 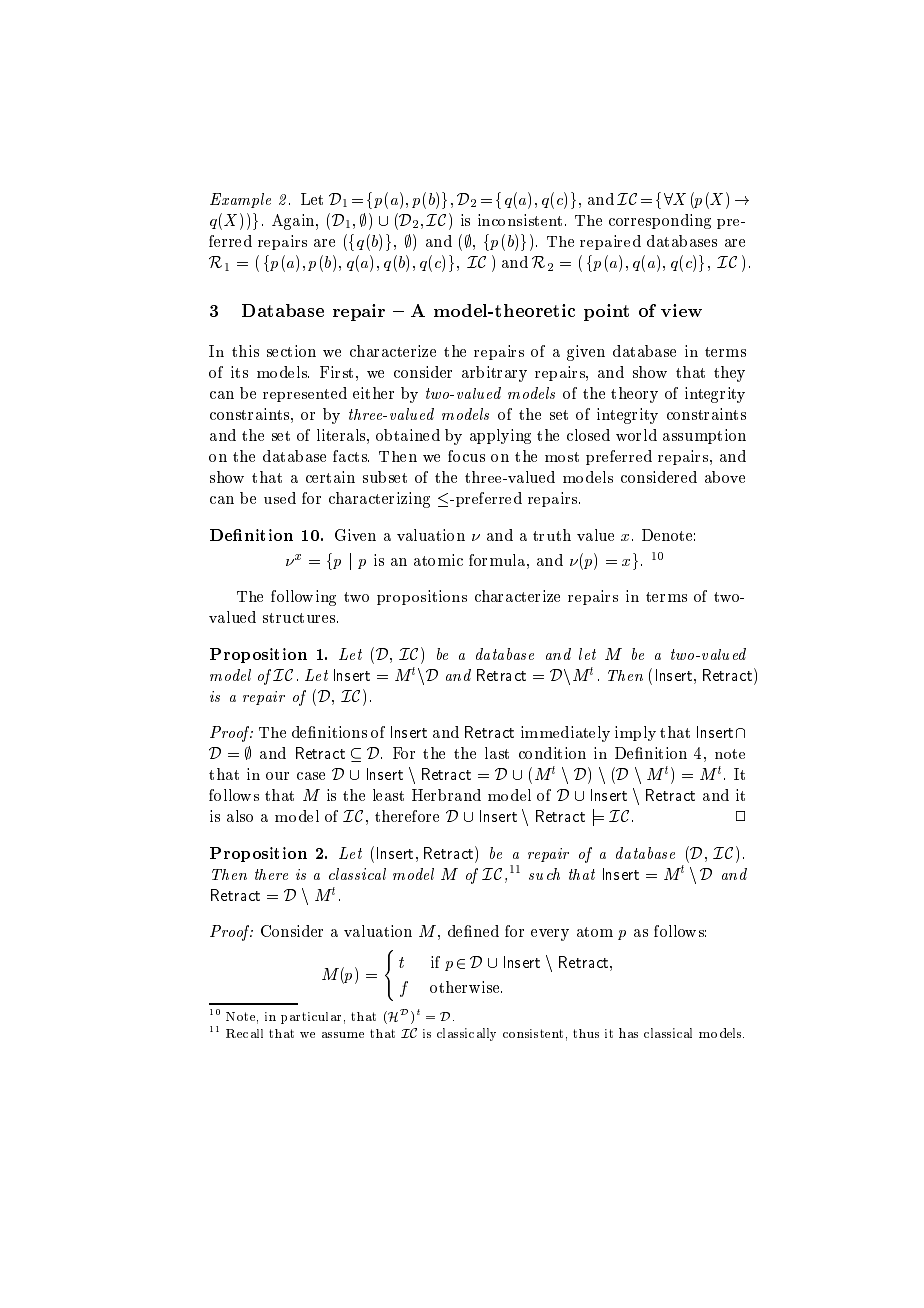 I want to click on applying, so click(x=500, y=436).
